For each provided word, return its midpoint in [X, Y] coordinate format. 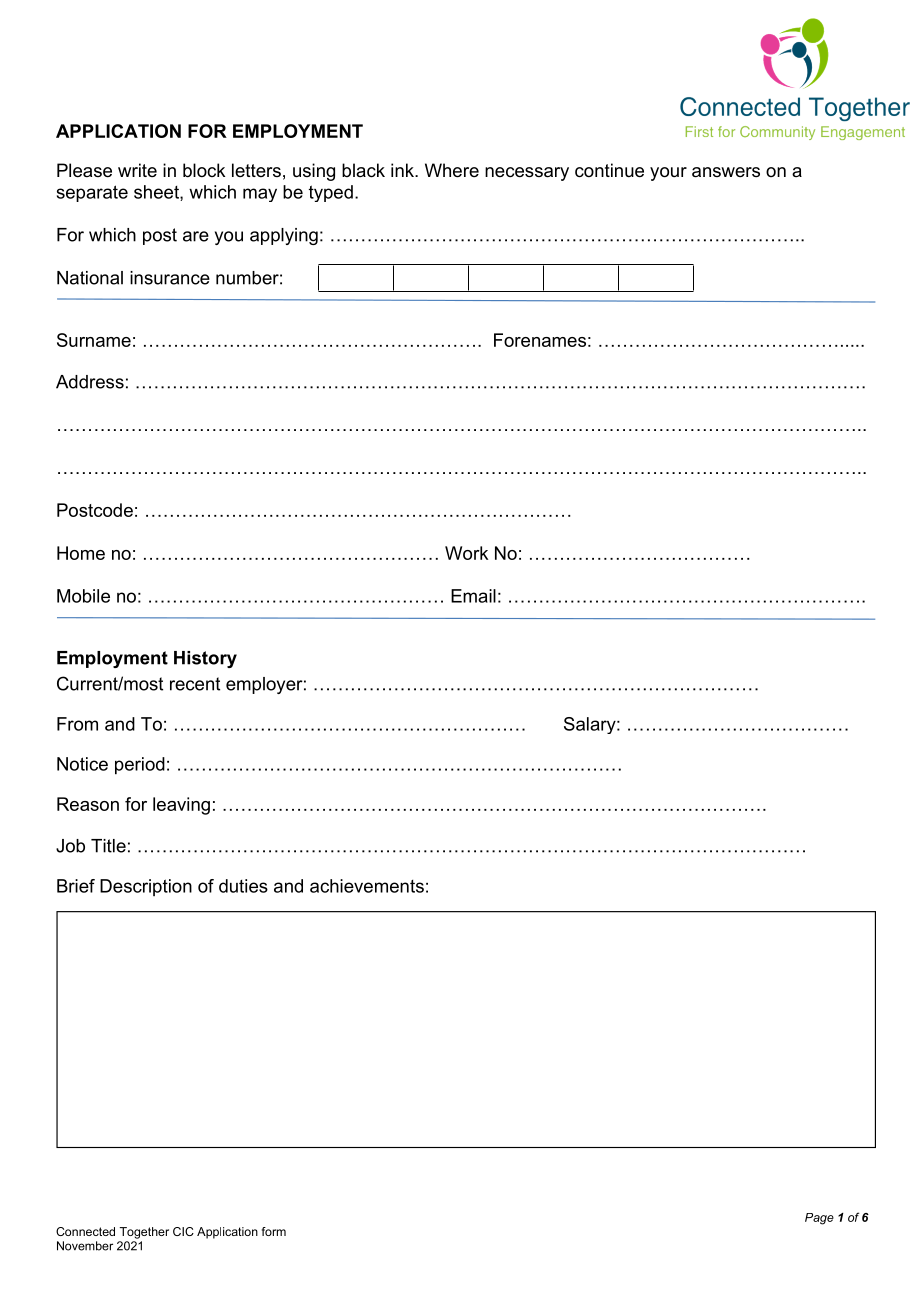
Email [473, 596]
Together [144, 1233]
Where [452, 170]
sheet [157, 193]
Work [466, 553]
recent [195, 684]
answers [726, 172]
